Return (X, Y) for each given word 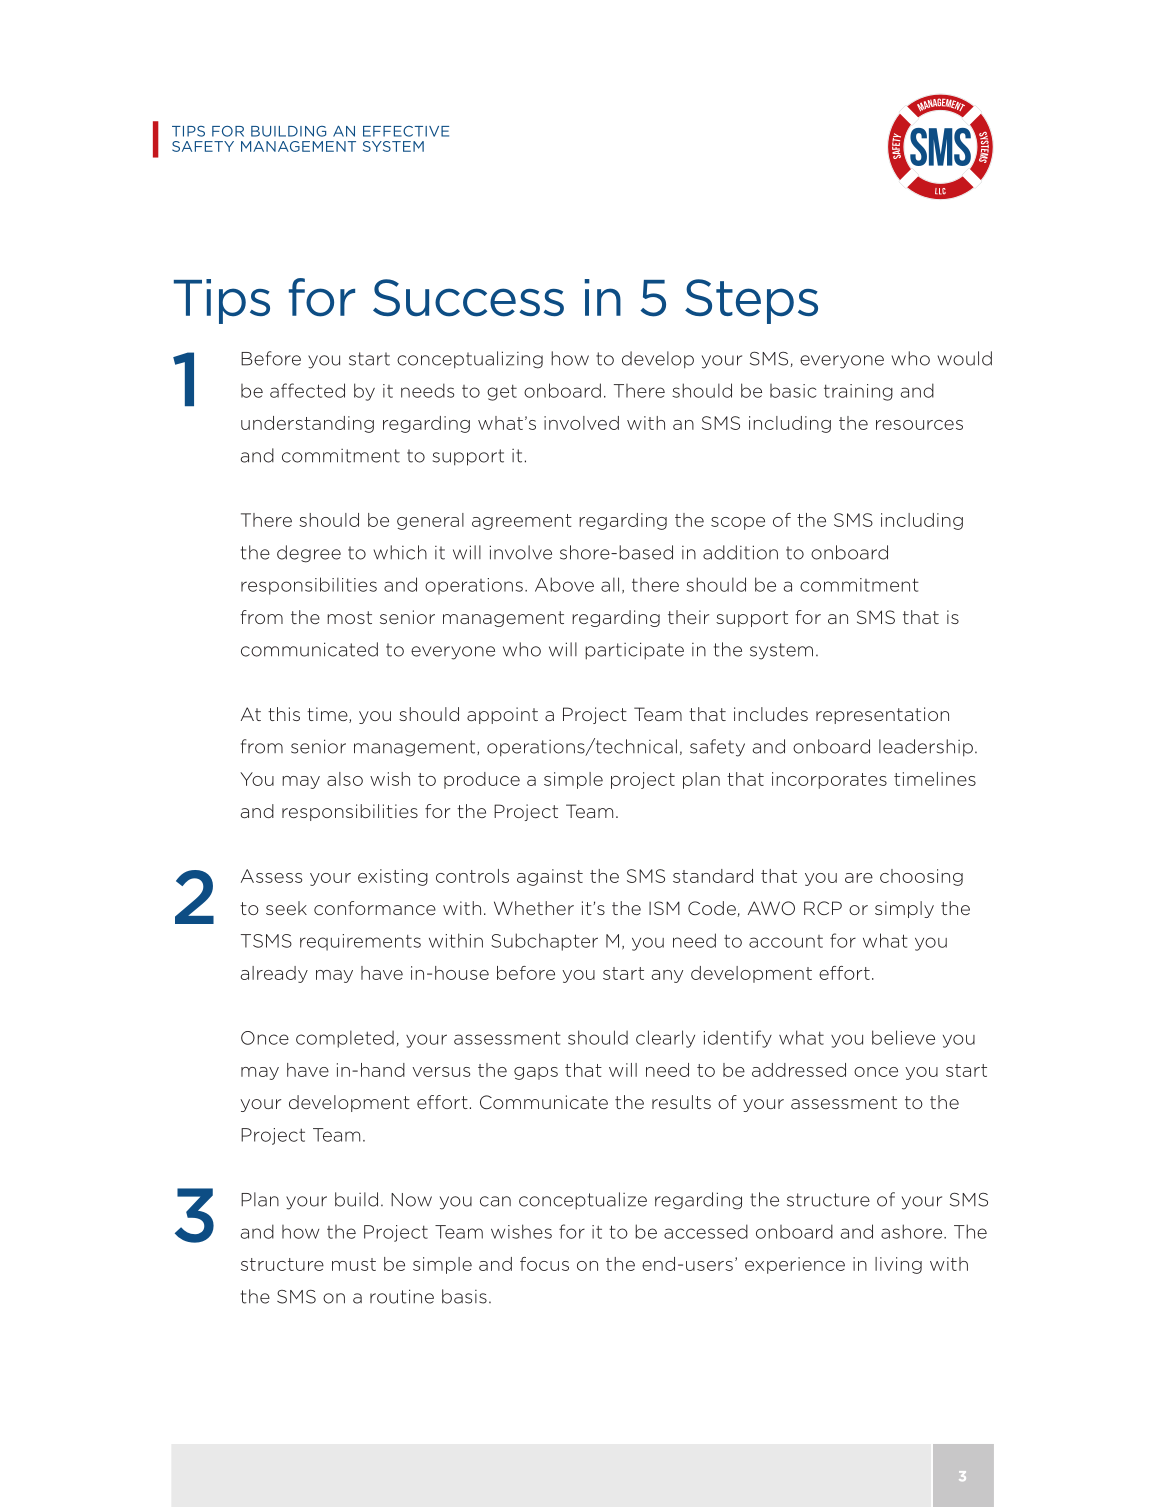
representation (882, 715)
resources (919, 425)
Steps (751, 301)
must (354, 1264)
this (284, 714)
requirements (360, 942)
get (502, 392)
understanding (307, 424)
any (667, 976)
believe (903, 1037)
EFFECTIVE (406, 131)
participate (634, 650)
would (965, 358)
